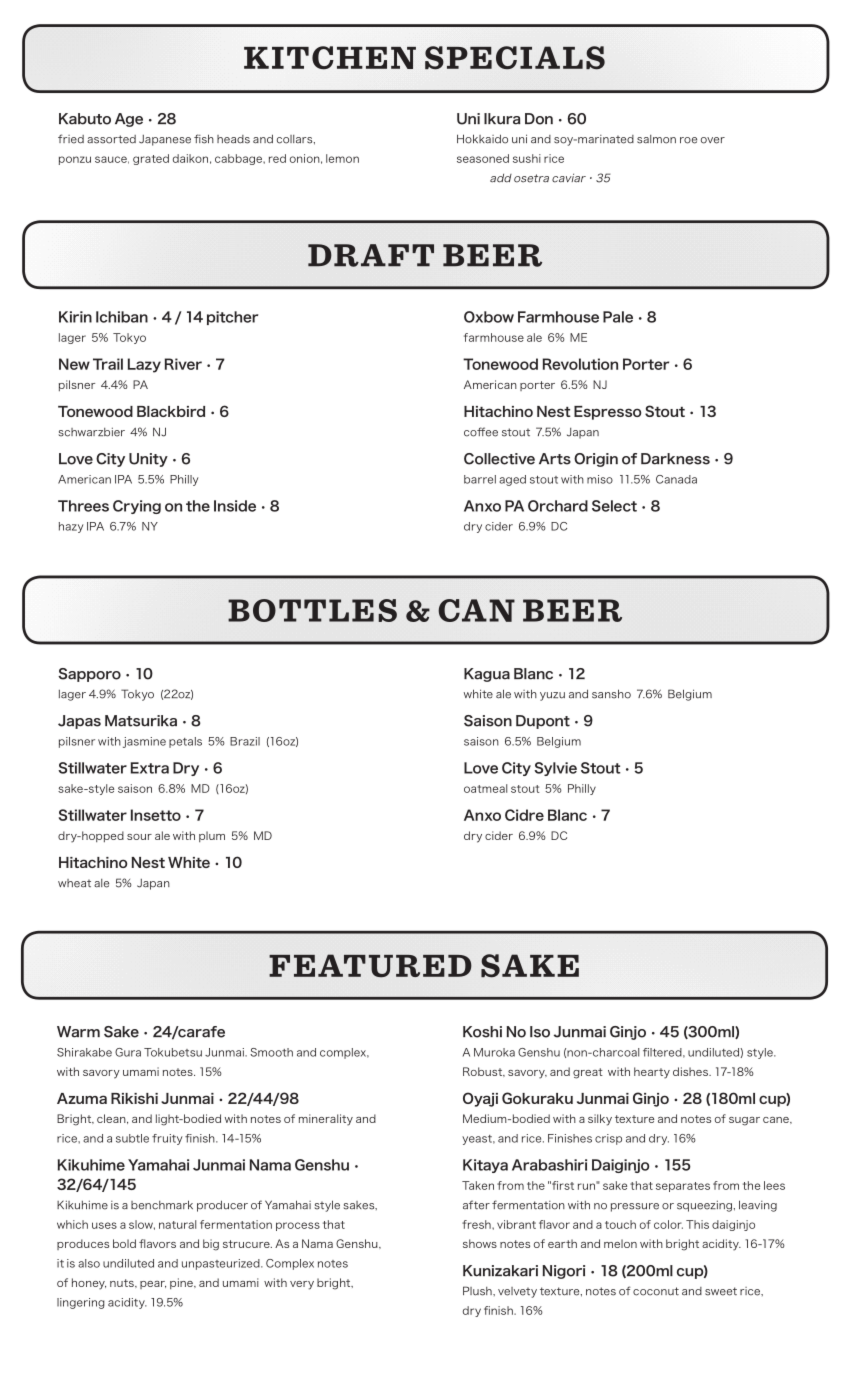 This document has width=849, height=1400. I want to click on roe, so click(688, 140).
